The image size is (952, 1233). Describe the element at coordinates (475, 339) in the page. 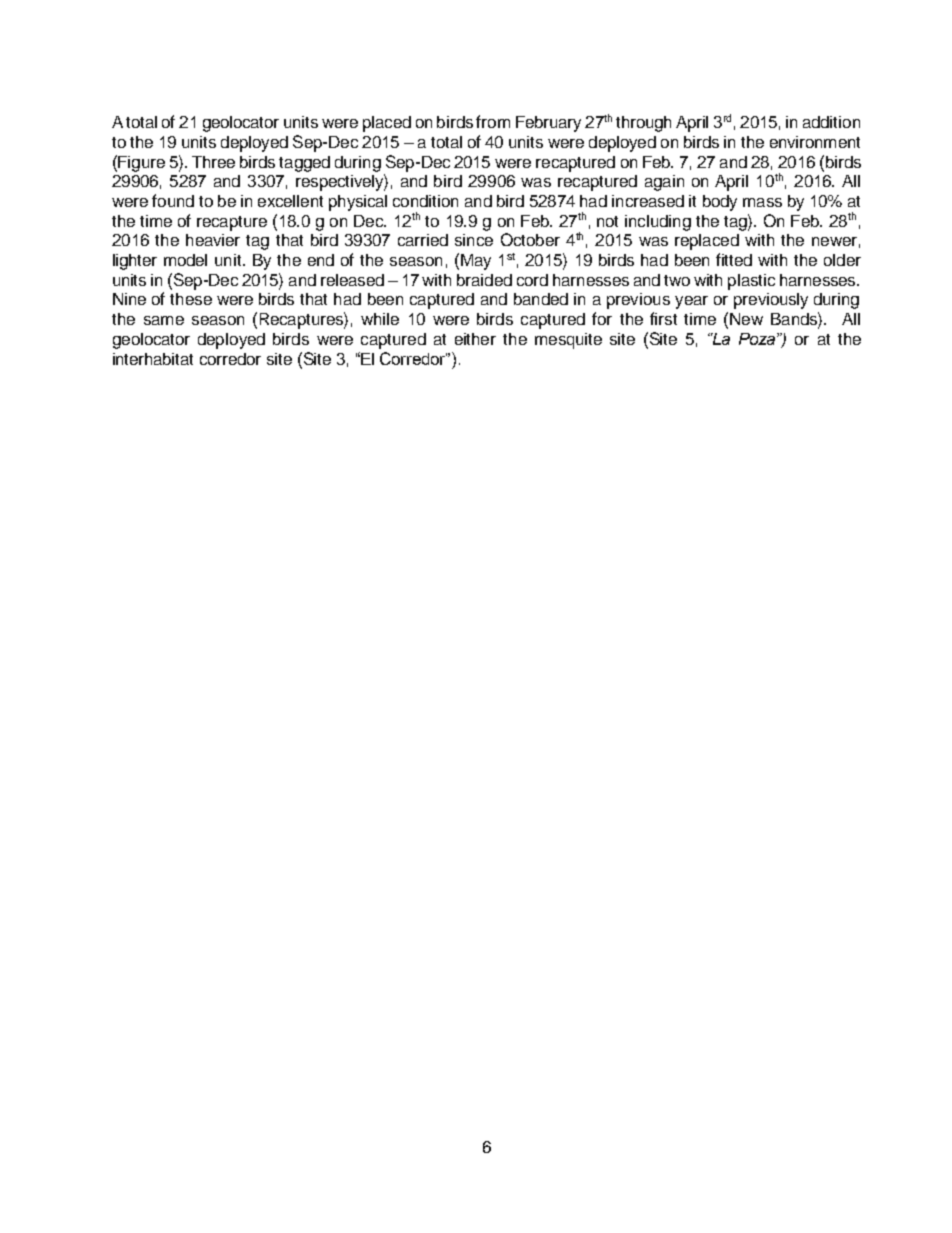

I see `either` at that location.
